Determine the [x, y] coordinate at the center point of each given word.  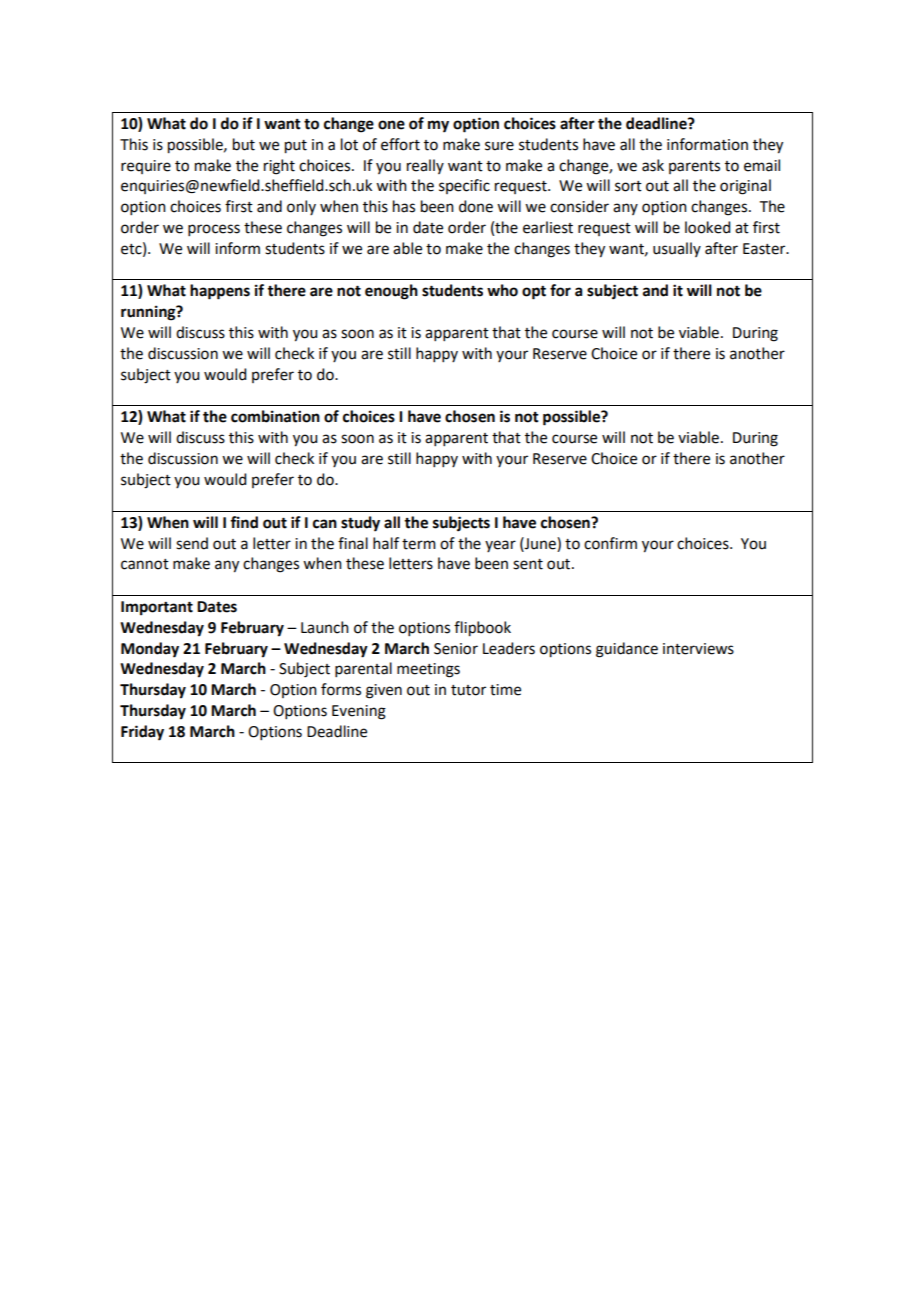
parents [694, 167]
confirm [610, 543]
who [502, 290]
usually [677, 249]
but [244, 144]
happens [220, 292]
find [244, 522]
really [425, 166]
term [419, 544]
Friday [142, 733]
